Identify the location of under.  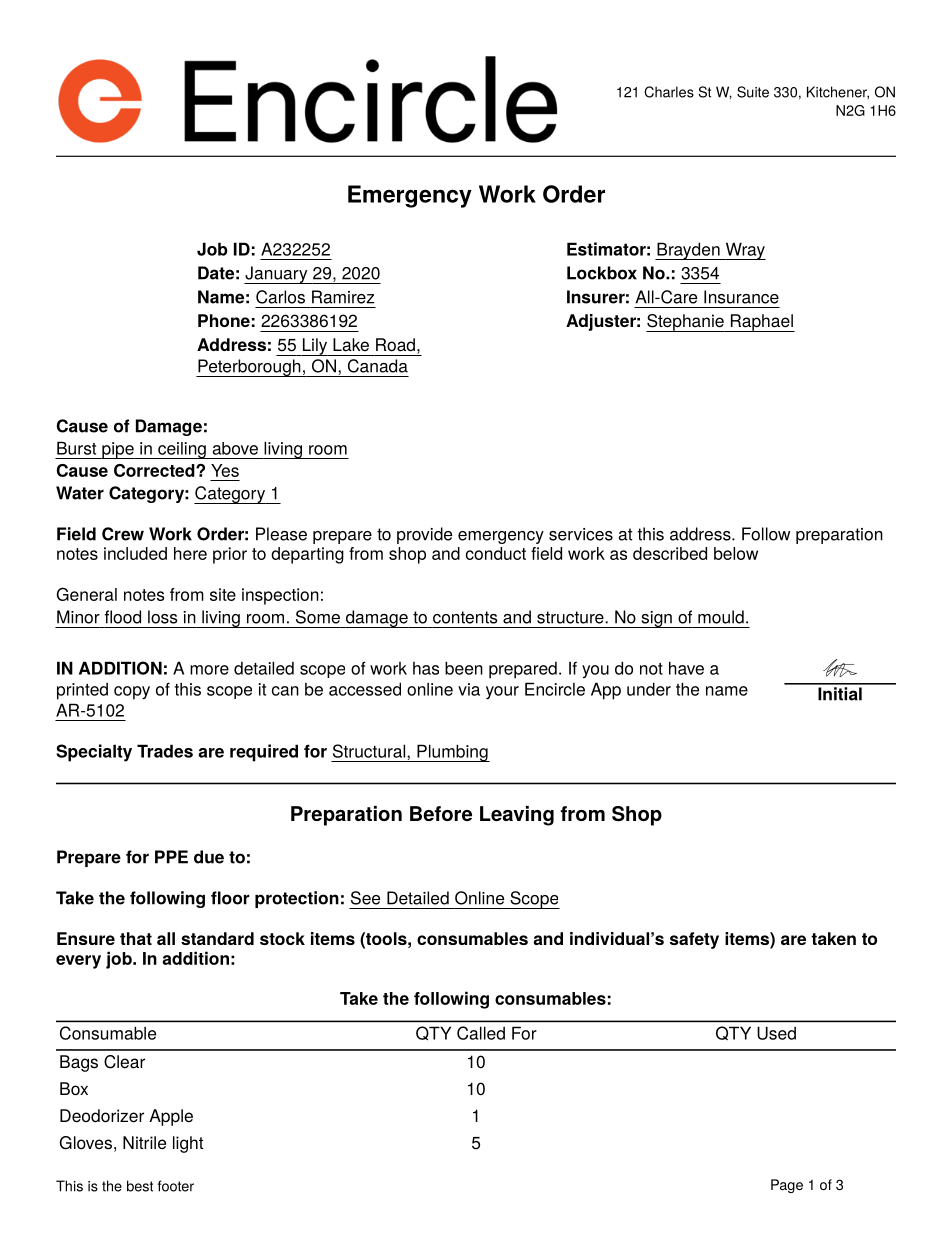
(649, 689).
